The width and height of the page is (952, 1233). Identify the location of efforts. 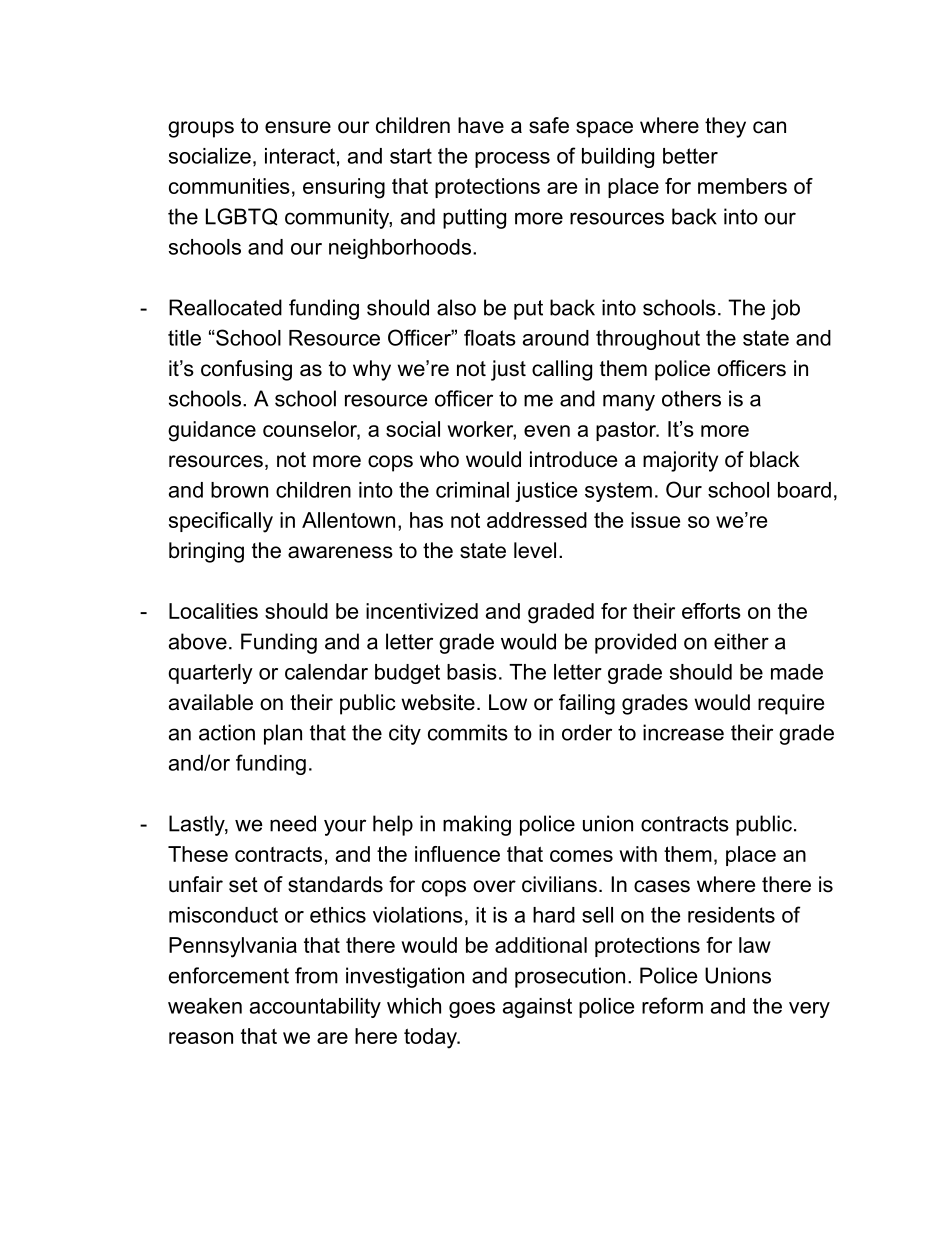
(711, 611).
